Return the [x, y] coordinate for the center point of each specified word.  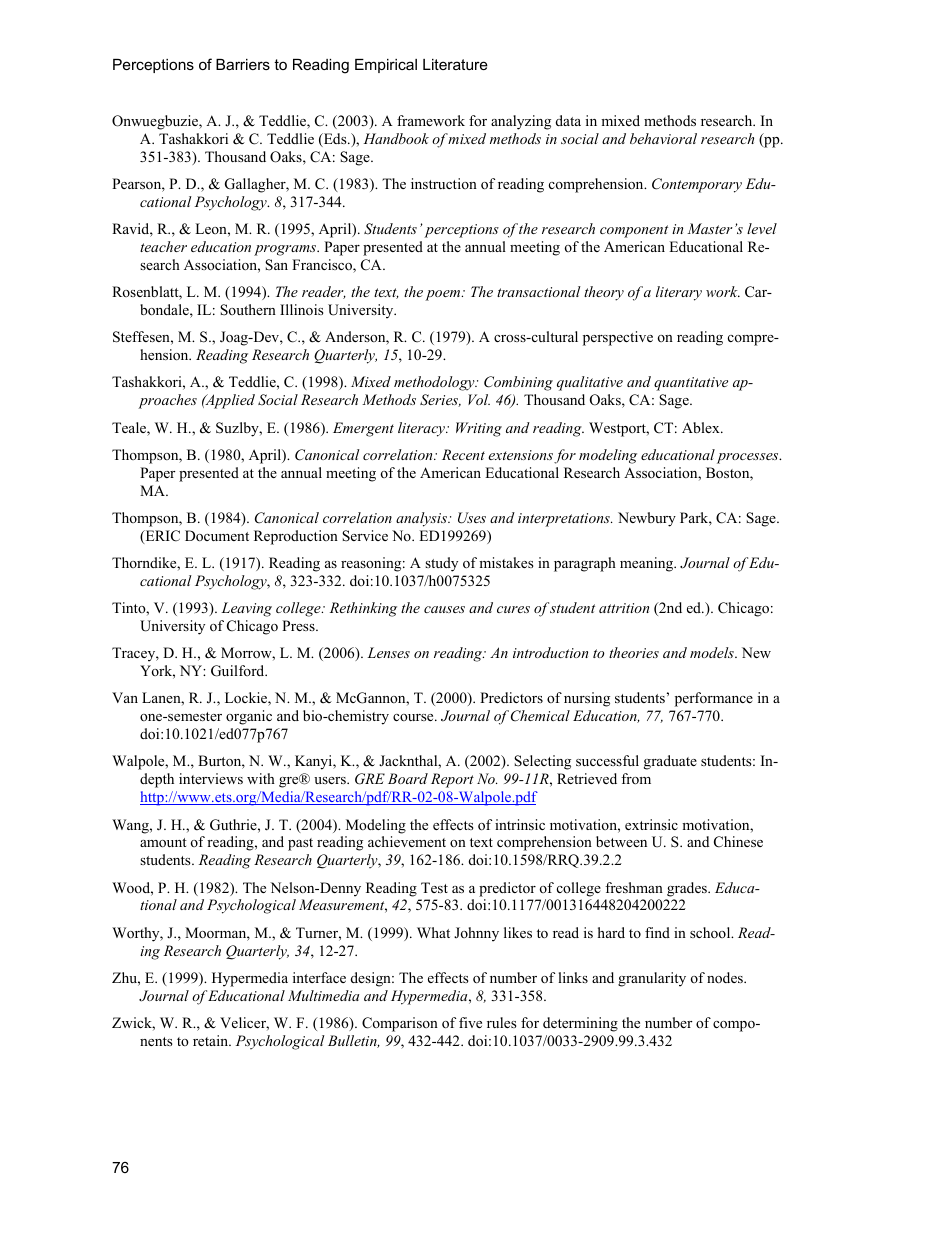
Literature [455, 64]
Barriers [243, 64]
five [470, 1022]
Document [217, 535]
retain [211, 1040]
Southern [248, 310]
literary [679, 293]
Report [452, 780]
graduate [670, 762]
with [261, 778]
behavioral [663, 138]
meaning [648, 564]
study [441, 564]
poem [444, 295]
